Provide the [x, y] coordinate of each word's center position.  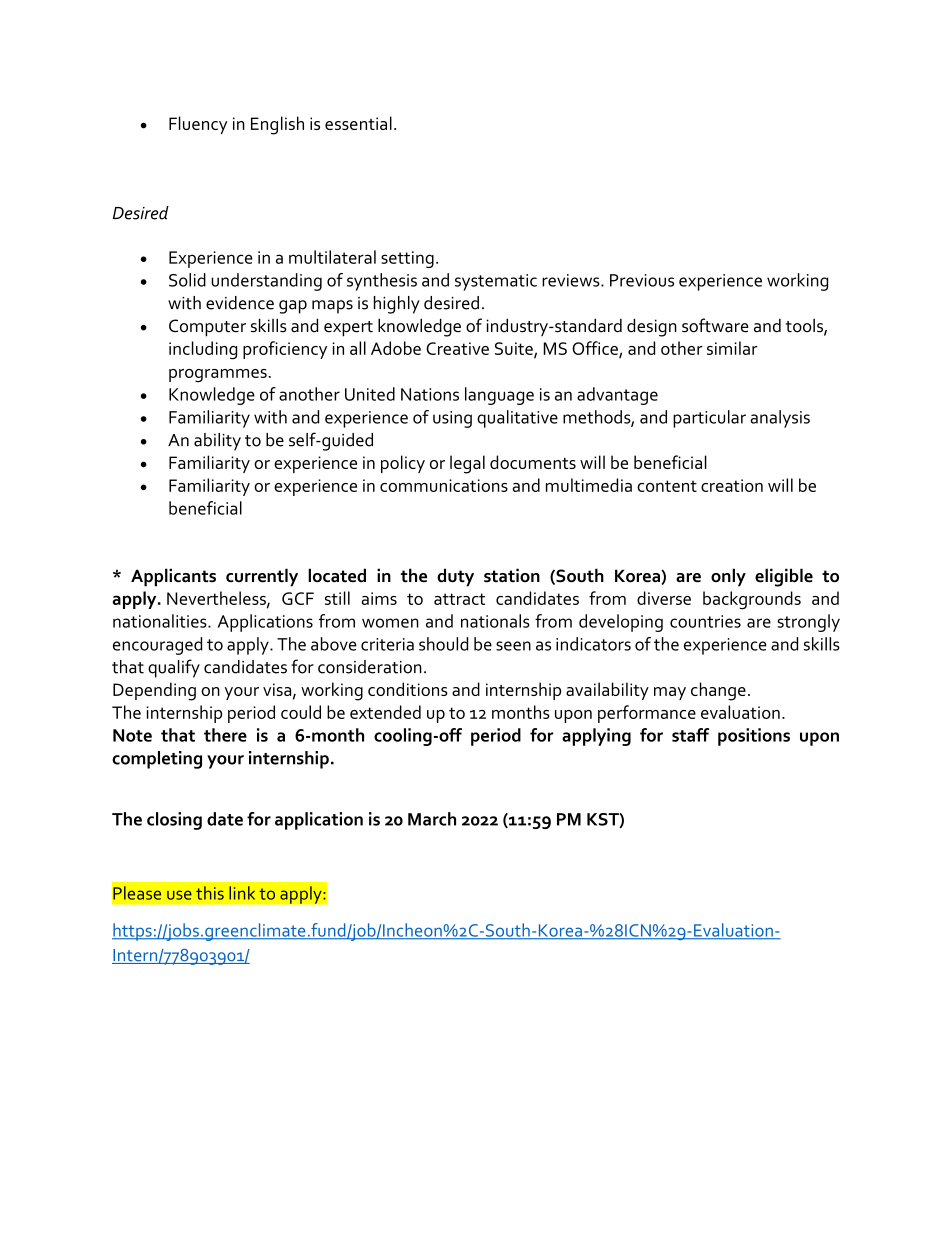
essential [358, 123]
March [432, 819]
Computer [207, 328]
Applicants [173, 577]
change [718, 691]
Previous [642, 280]
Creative [457, 348]
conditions [408, 689]
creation [732, 485]
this [210, 893]
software [715, 325]
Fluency [198, 125]
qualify [174, 668]
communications [444, 485]
